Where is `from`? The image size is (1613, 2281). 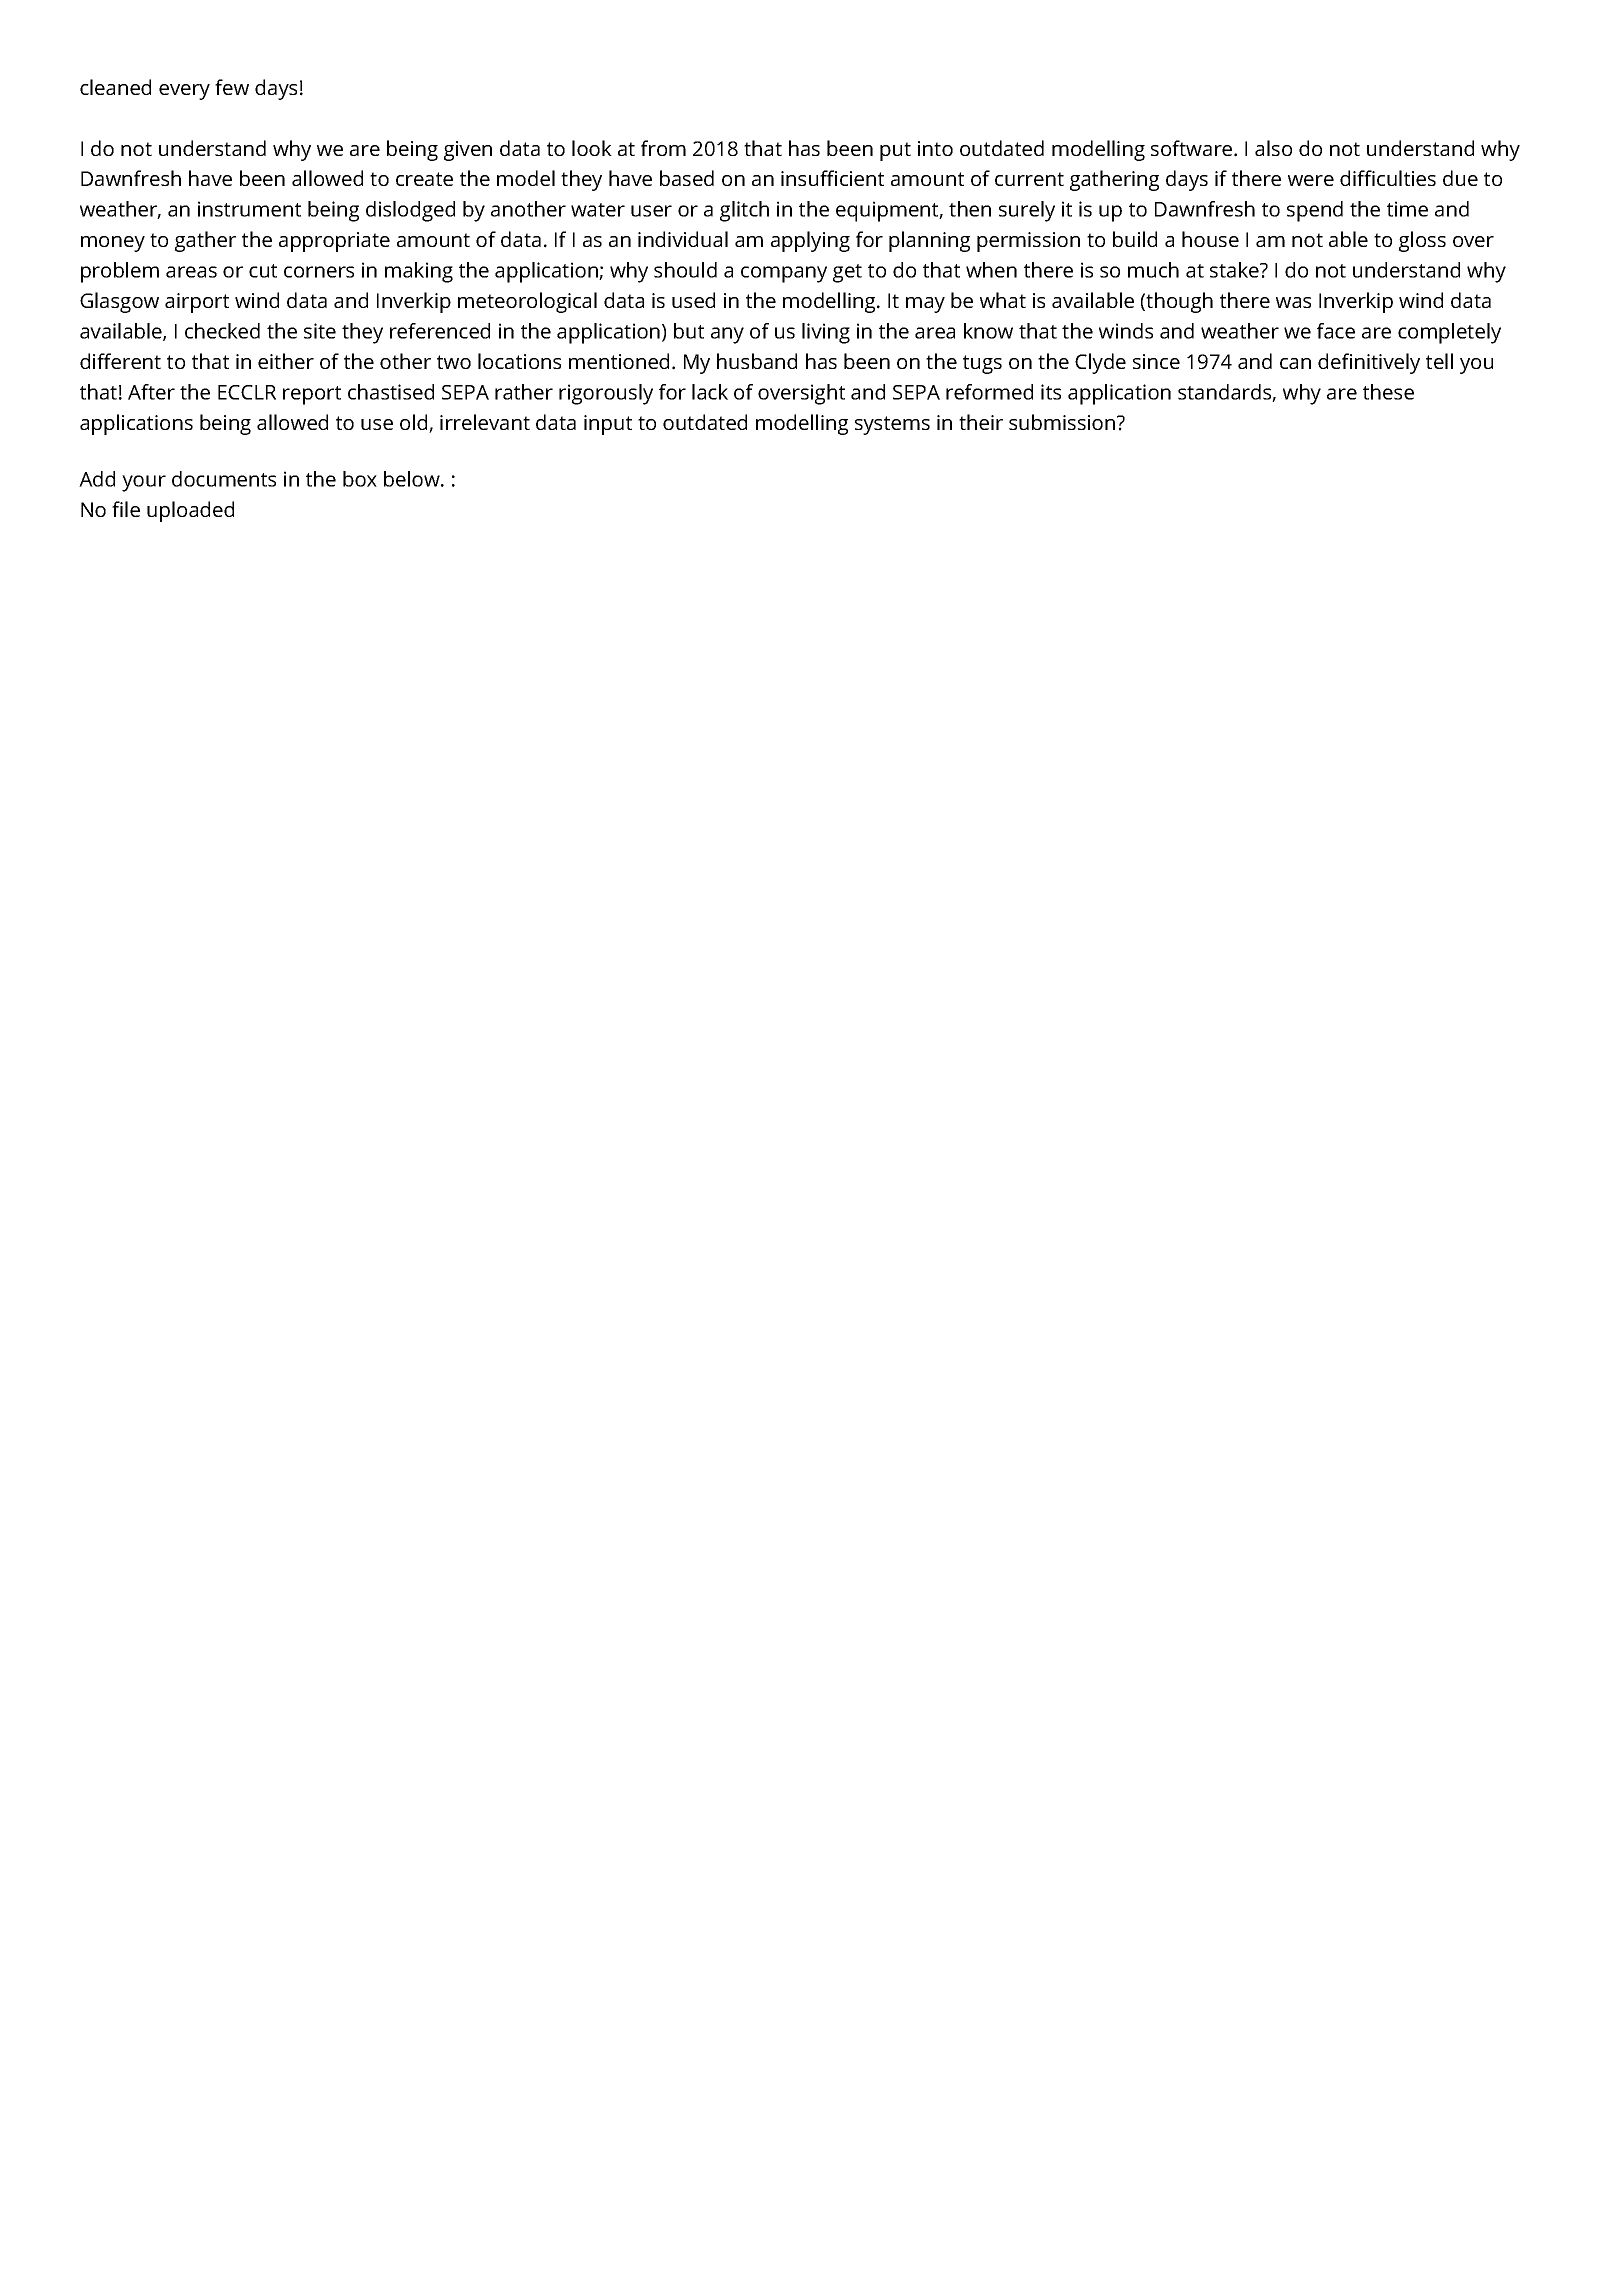
from is located at coordinates (663, 148).
